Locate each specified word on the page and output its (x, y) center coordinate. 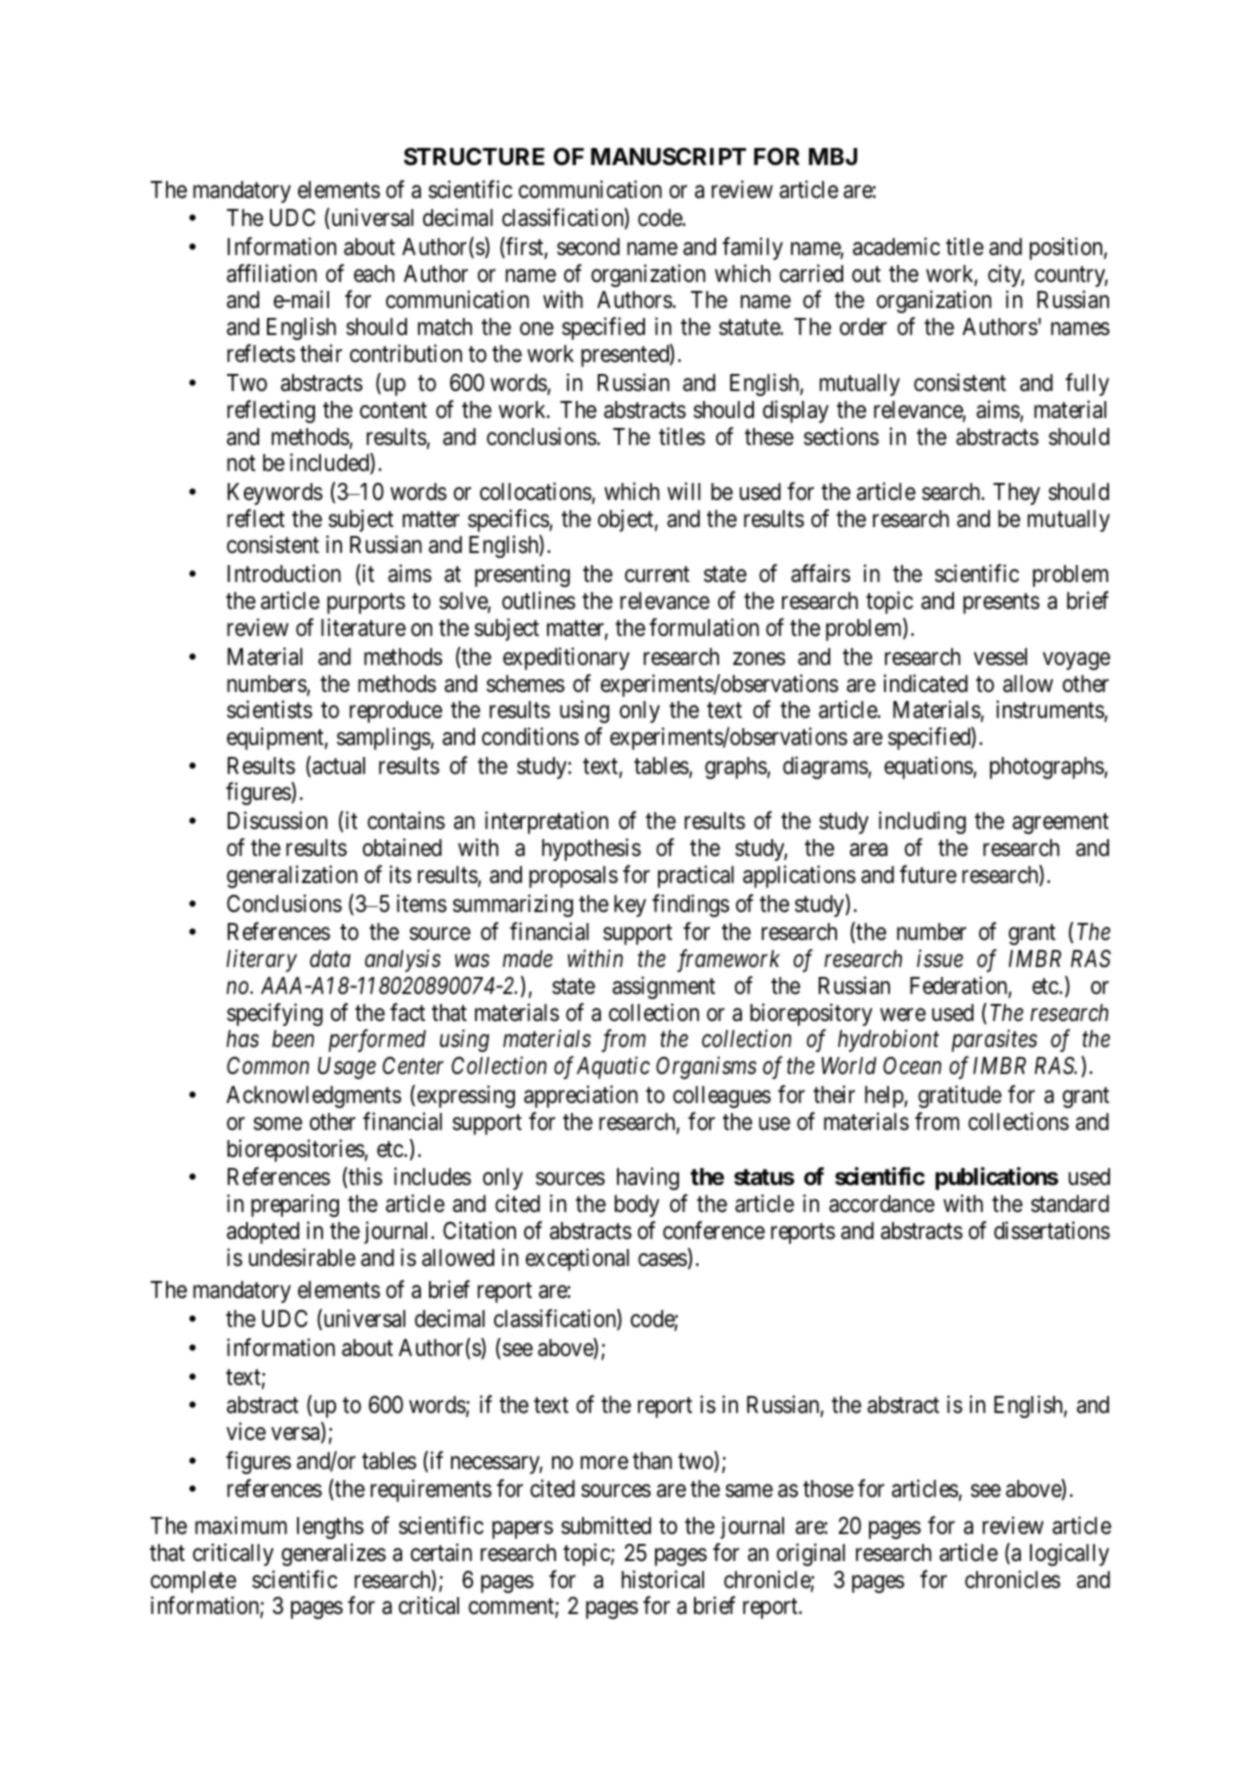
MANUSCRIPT (668, 157)
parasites (994, 1041)
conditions (530, 736)
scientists (269, 709)
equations (929, 767)
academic (896, 246)
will (683, 491)
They (1016, 494)
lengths (330, 1528)
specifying (275, 1014)
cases (662, 1260)
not (241, 463)
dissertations (1052, 1230)
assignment (663, 987)
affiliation (272, 273)
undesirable (302, 1257)
